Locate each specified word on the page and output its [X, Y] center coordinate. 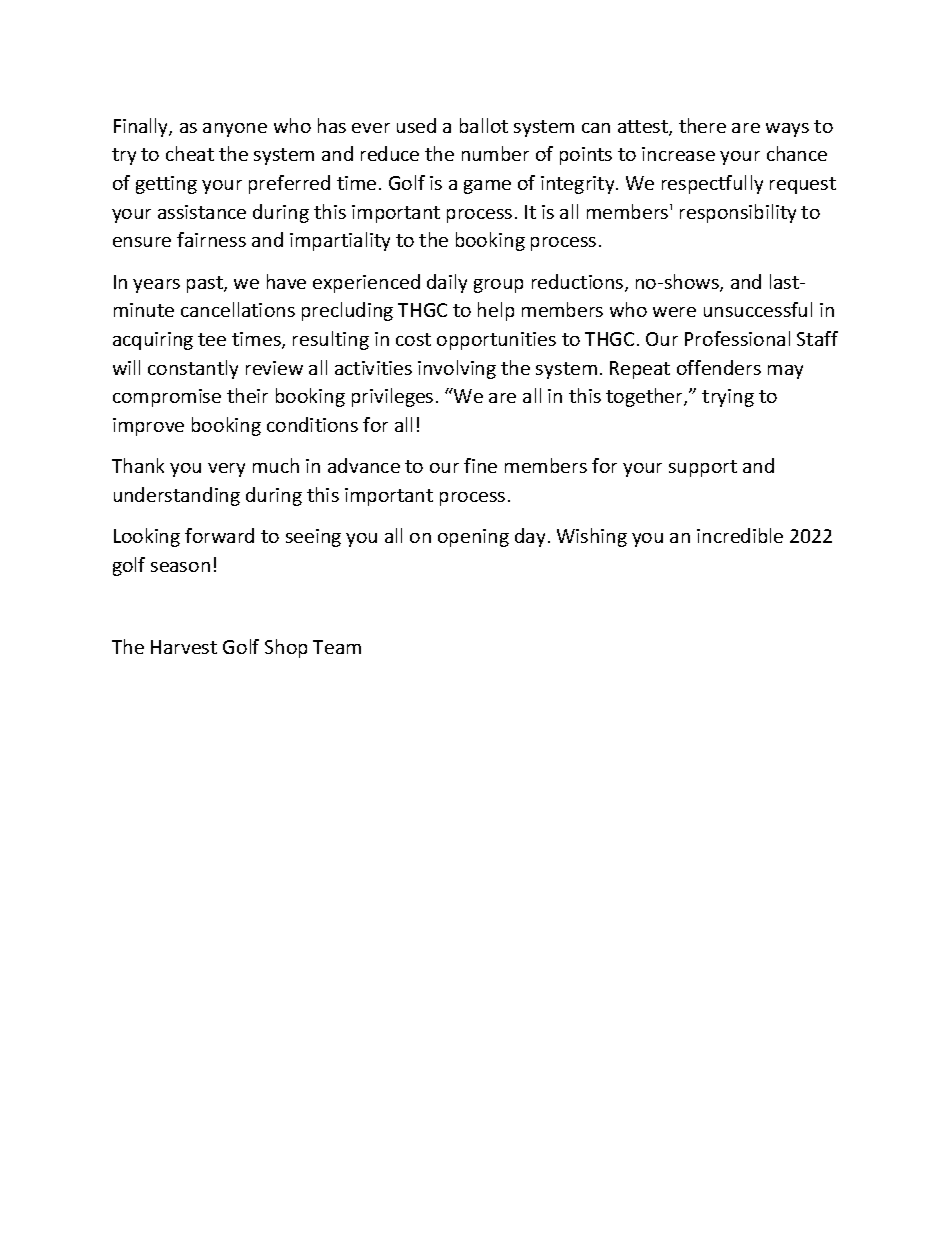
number [495, 153]
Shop [286, 648]
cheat [190, 153]
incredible [740, 535]
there [702, 125]
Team [337, 647]
